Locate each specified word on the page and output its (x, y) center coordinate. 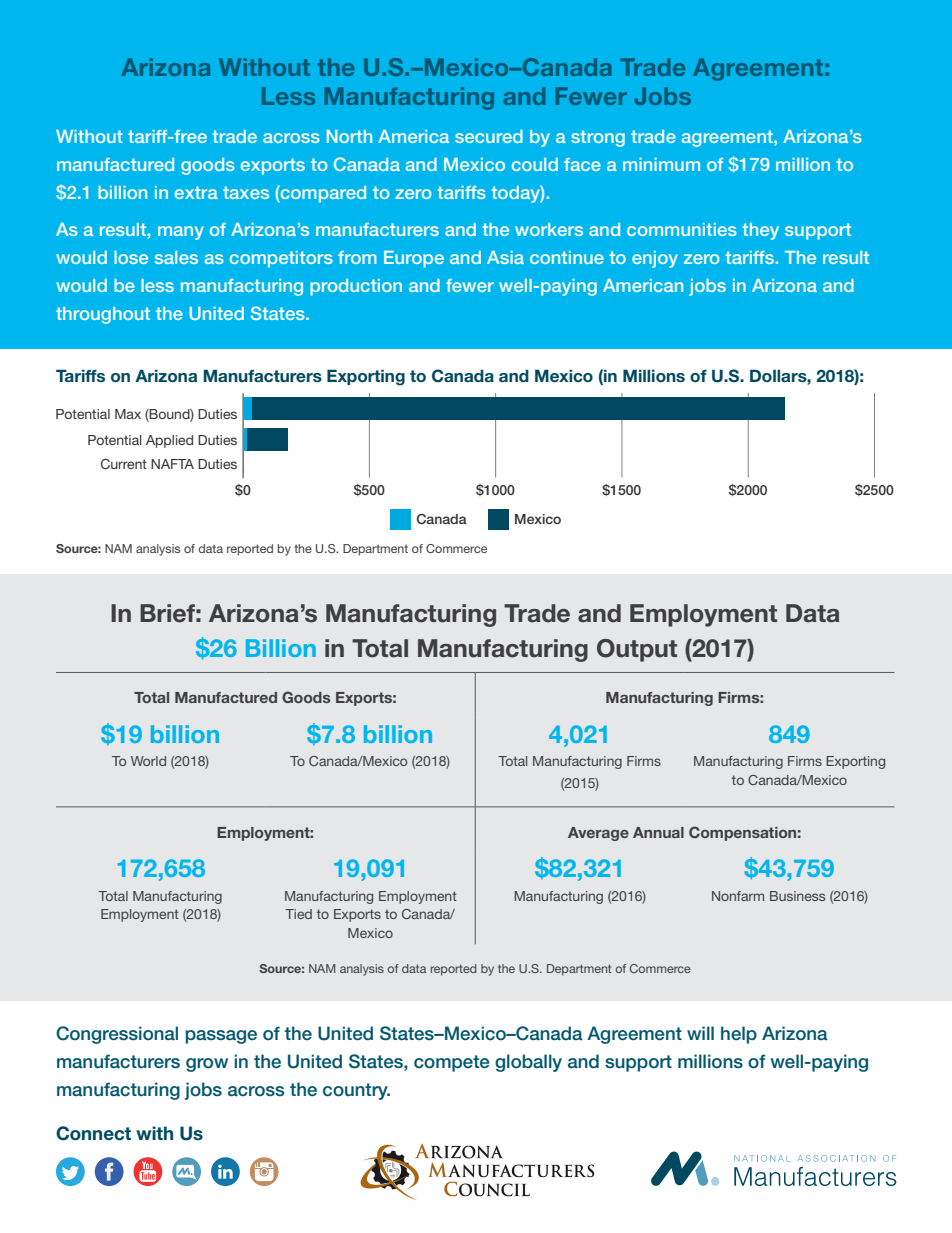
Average (598, 834)
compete (452, 1063)
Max (128, 414)
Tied (298, 914)
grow (207, 1065)
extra (196, 192)
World (148, 761)
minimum (661, 164)
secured (489, 136)
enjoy (655, 259)
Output (637, 650)
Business (797, 896)
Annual (658, 832)
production (356, 287)
